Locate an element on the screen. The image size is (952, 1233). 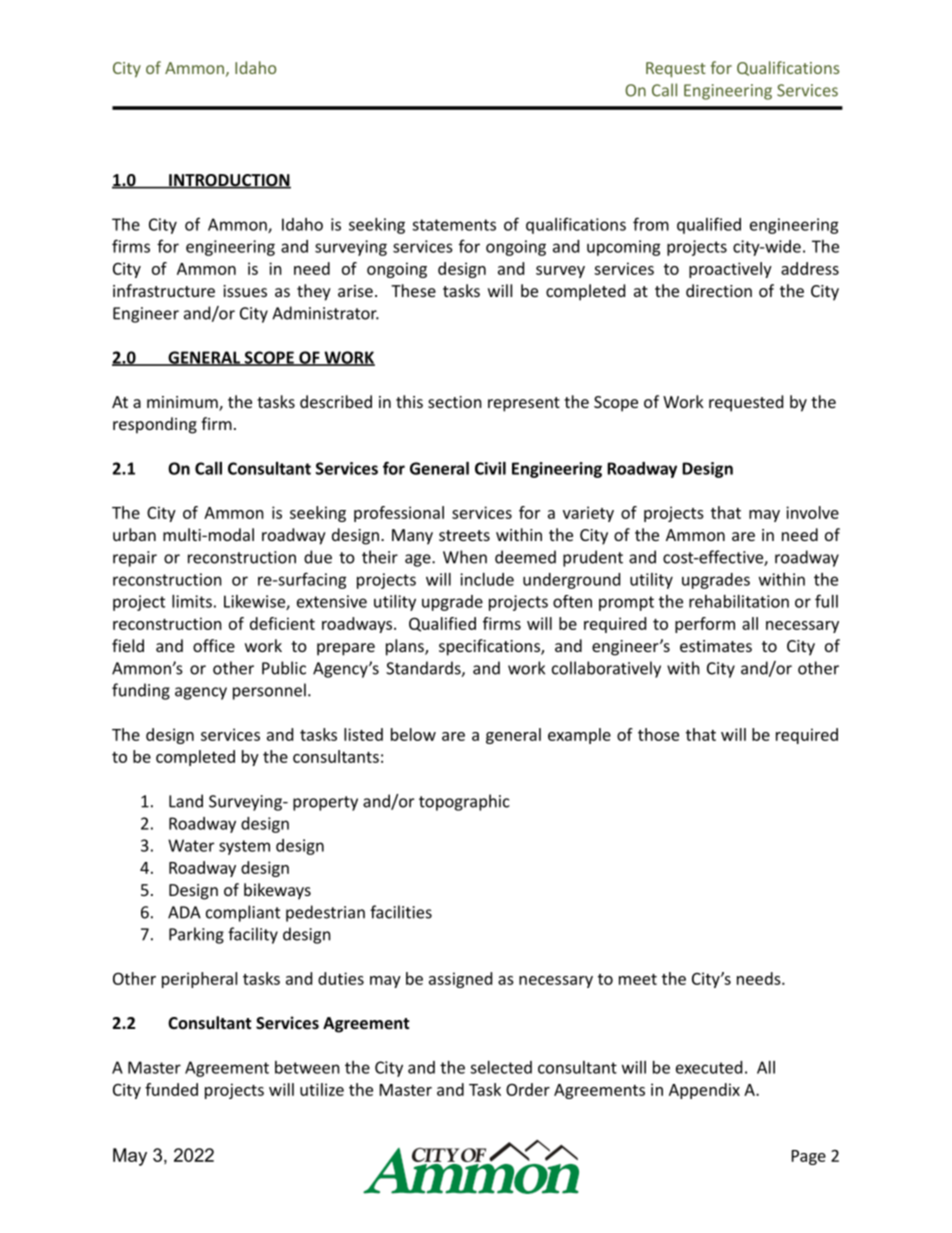
Parking is located at coordinates (196, 935).
